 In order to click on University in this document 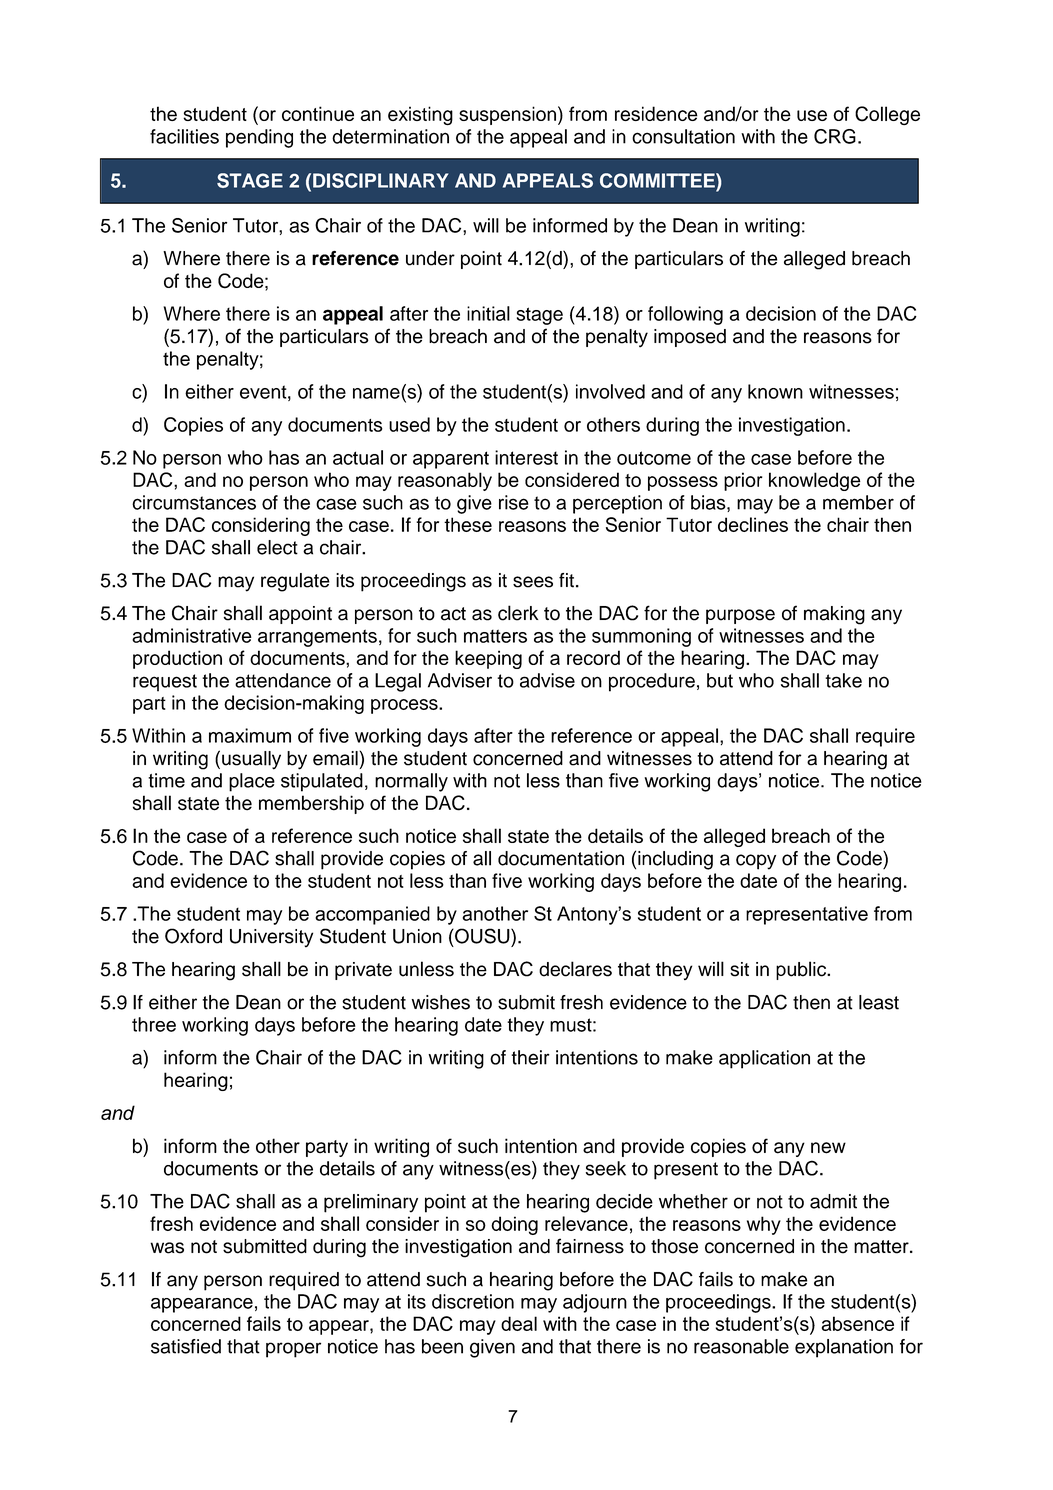, I will do `click(271, 938)`.
